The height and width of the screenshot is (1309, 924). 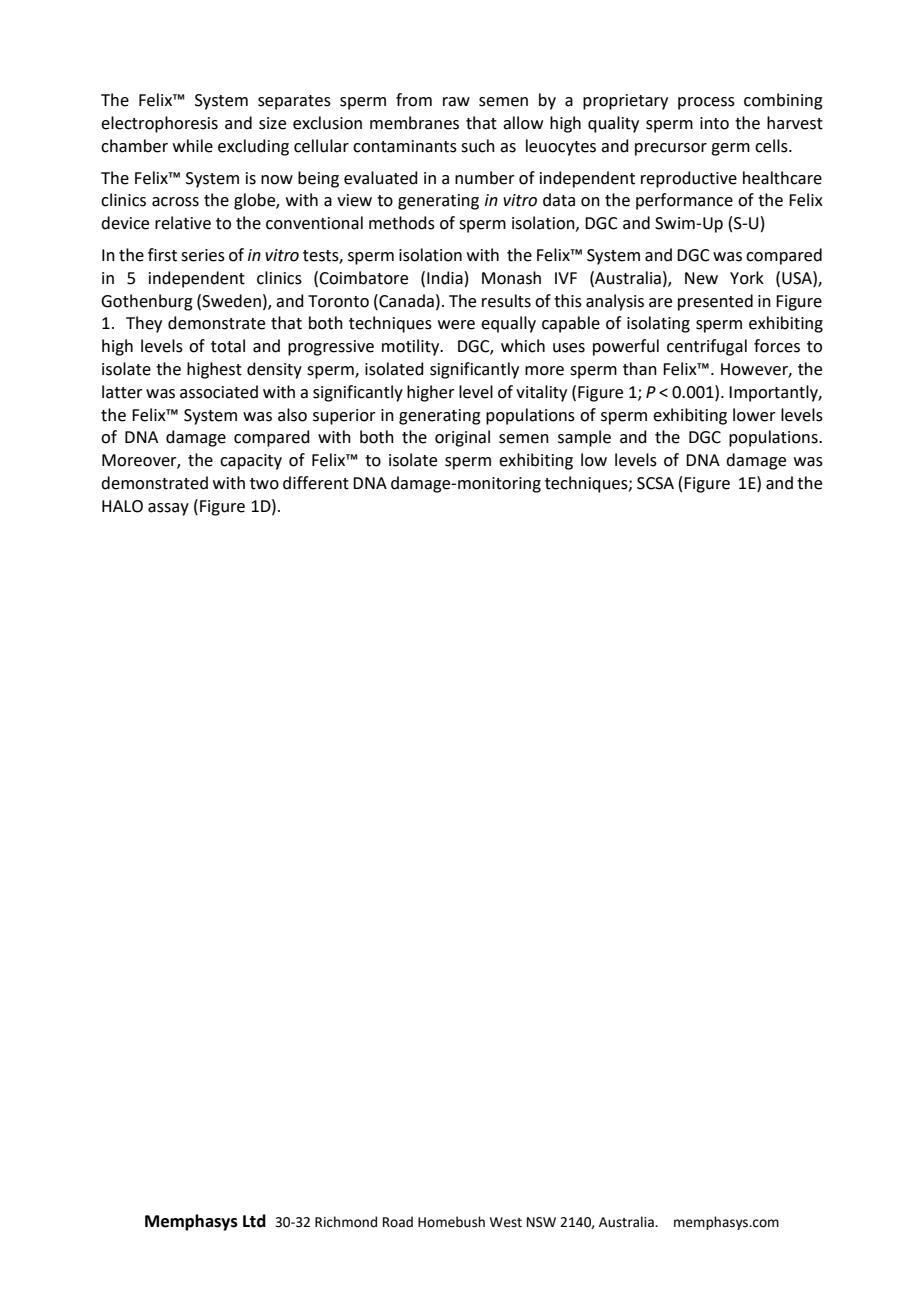 What do you see at coordinates (398, 1222) in the screenshot?
I see `Road` at bounding box center [398, 1222].
